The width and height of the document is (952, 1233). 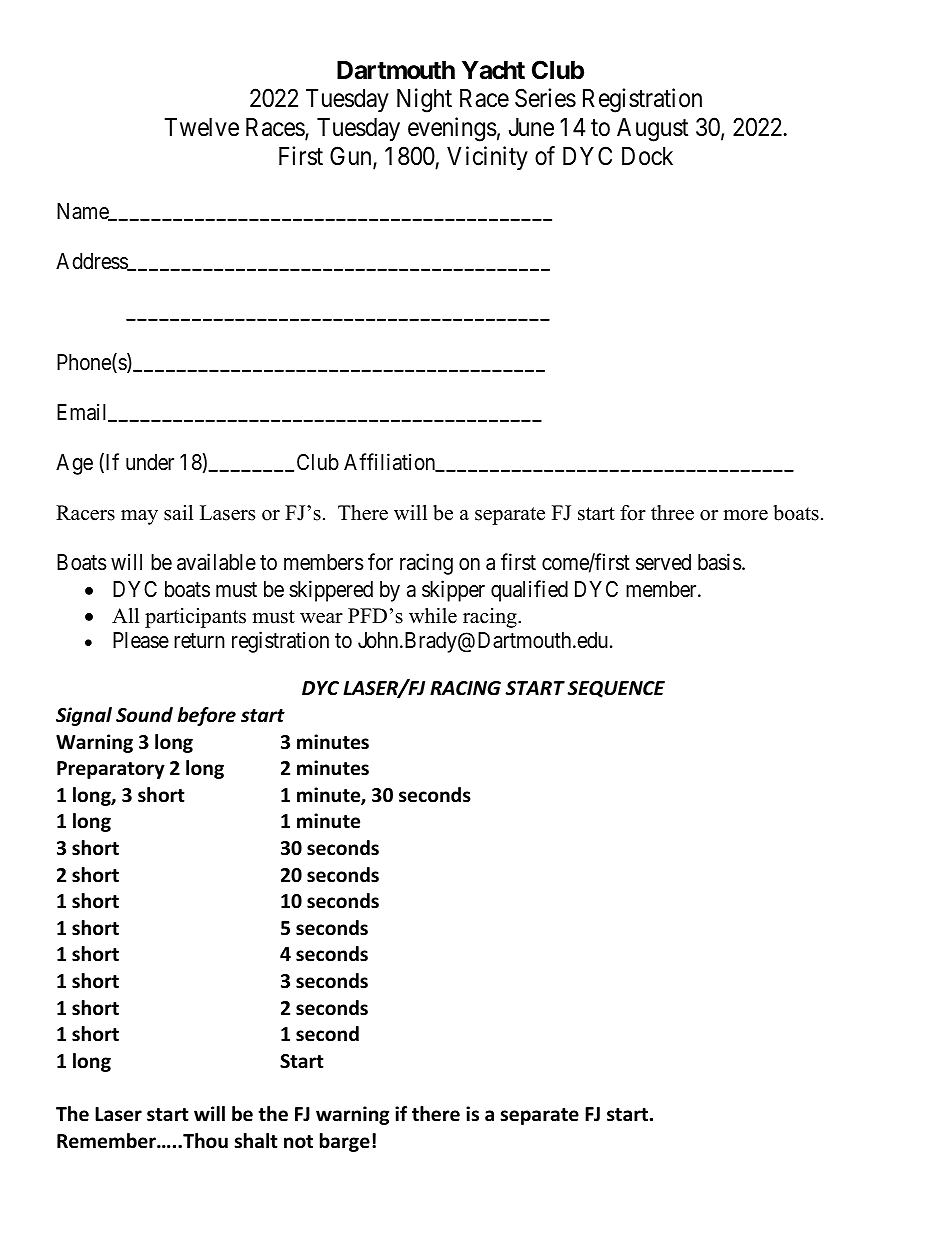 What do you see at coordinates (433, 616) in the document?
I see `while` at bounding box center [433, 616].
